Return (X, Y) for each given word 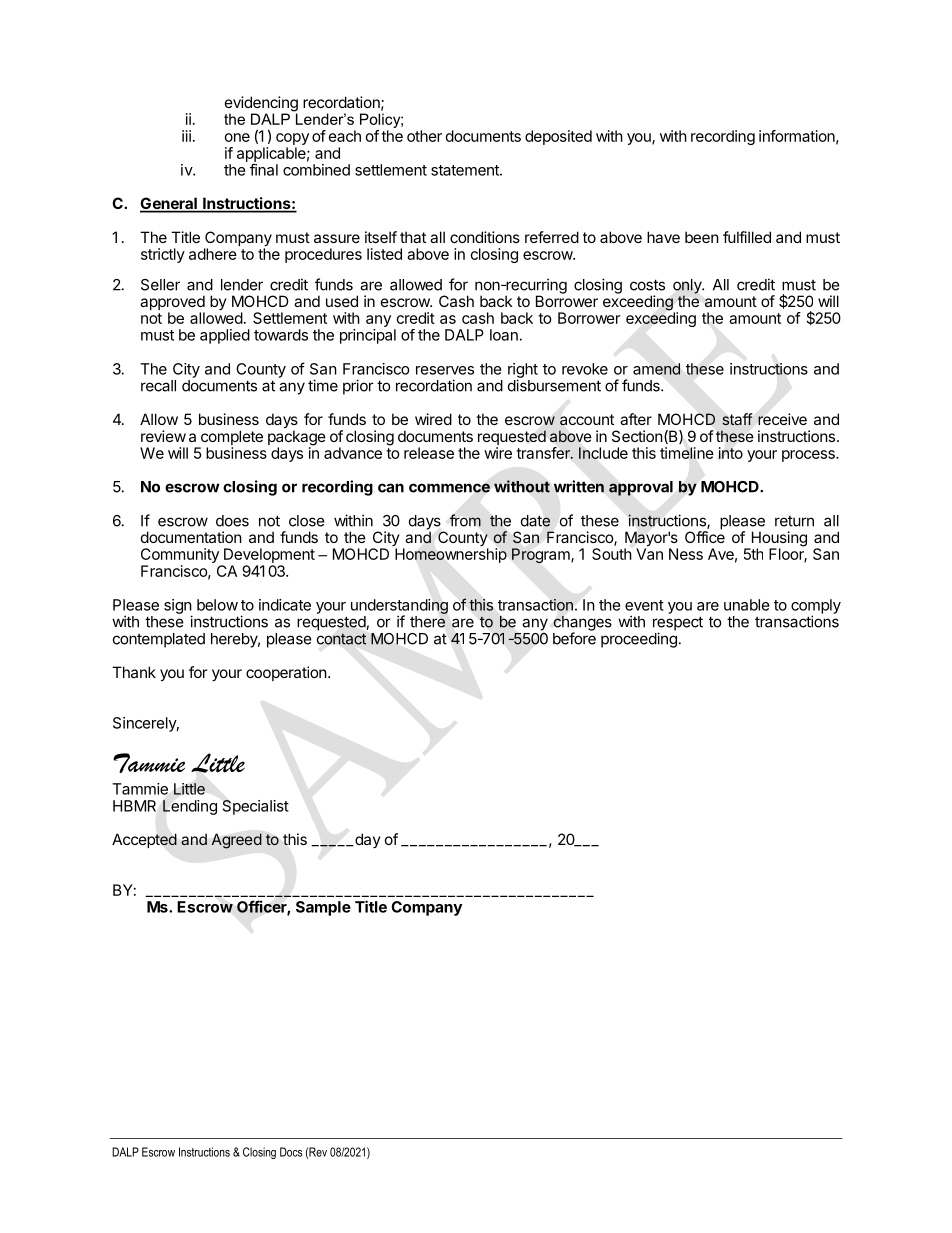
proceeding (639, 640)
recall (158, 386)
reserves (445, 370)
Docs (291, 1152)
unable (747, 605)
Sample (323, 908)
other (424, 136)
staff (737, 419)
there (427, 622)
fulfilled (747, 237)
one (237, 137)
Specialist (256, 807)
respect (678, 624)
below (217, 605)
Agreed (237, 841)
